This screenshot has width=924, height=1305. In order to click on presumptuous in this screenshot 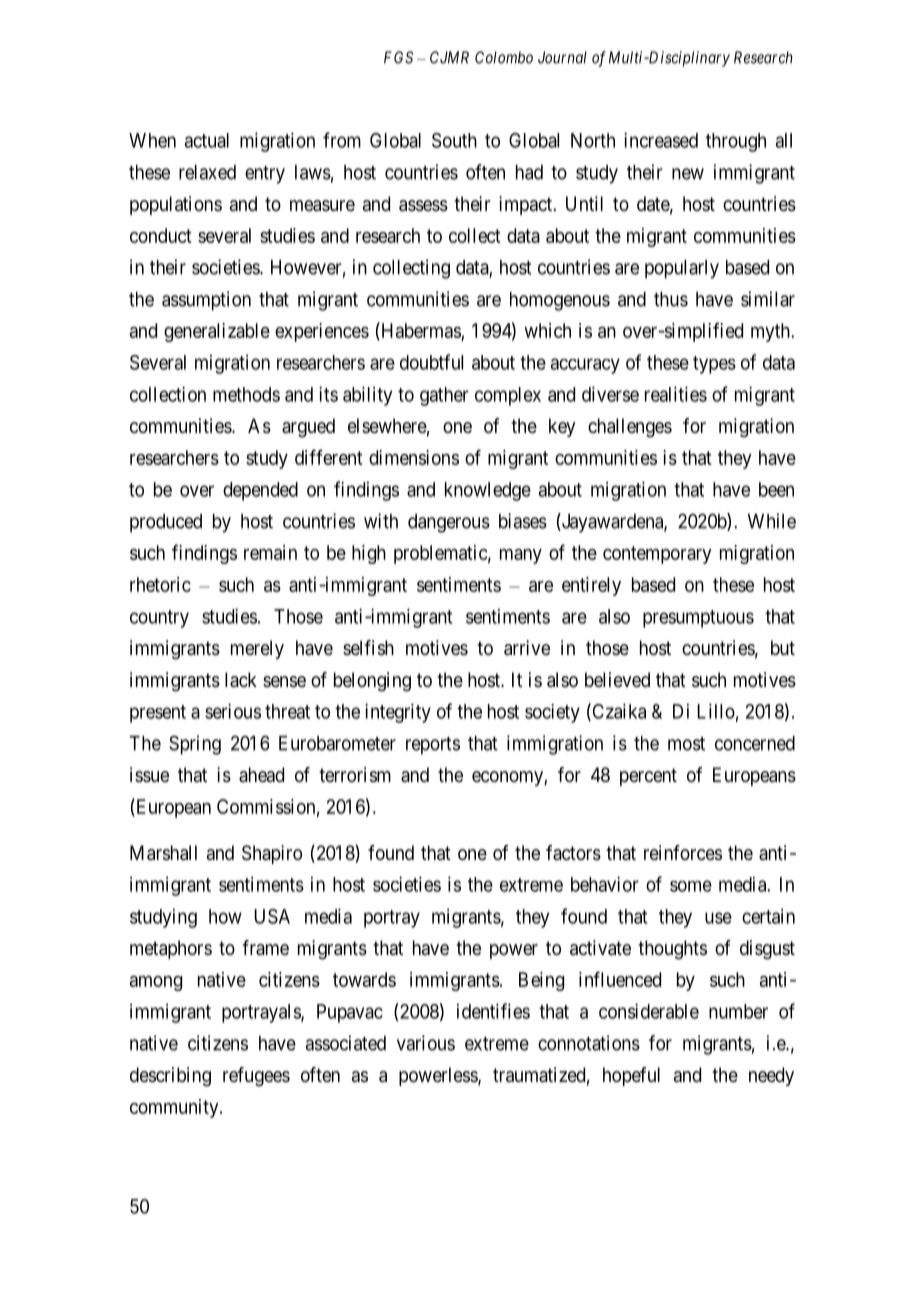, I will do `click(698, 619)`.
